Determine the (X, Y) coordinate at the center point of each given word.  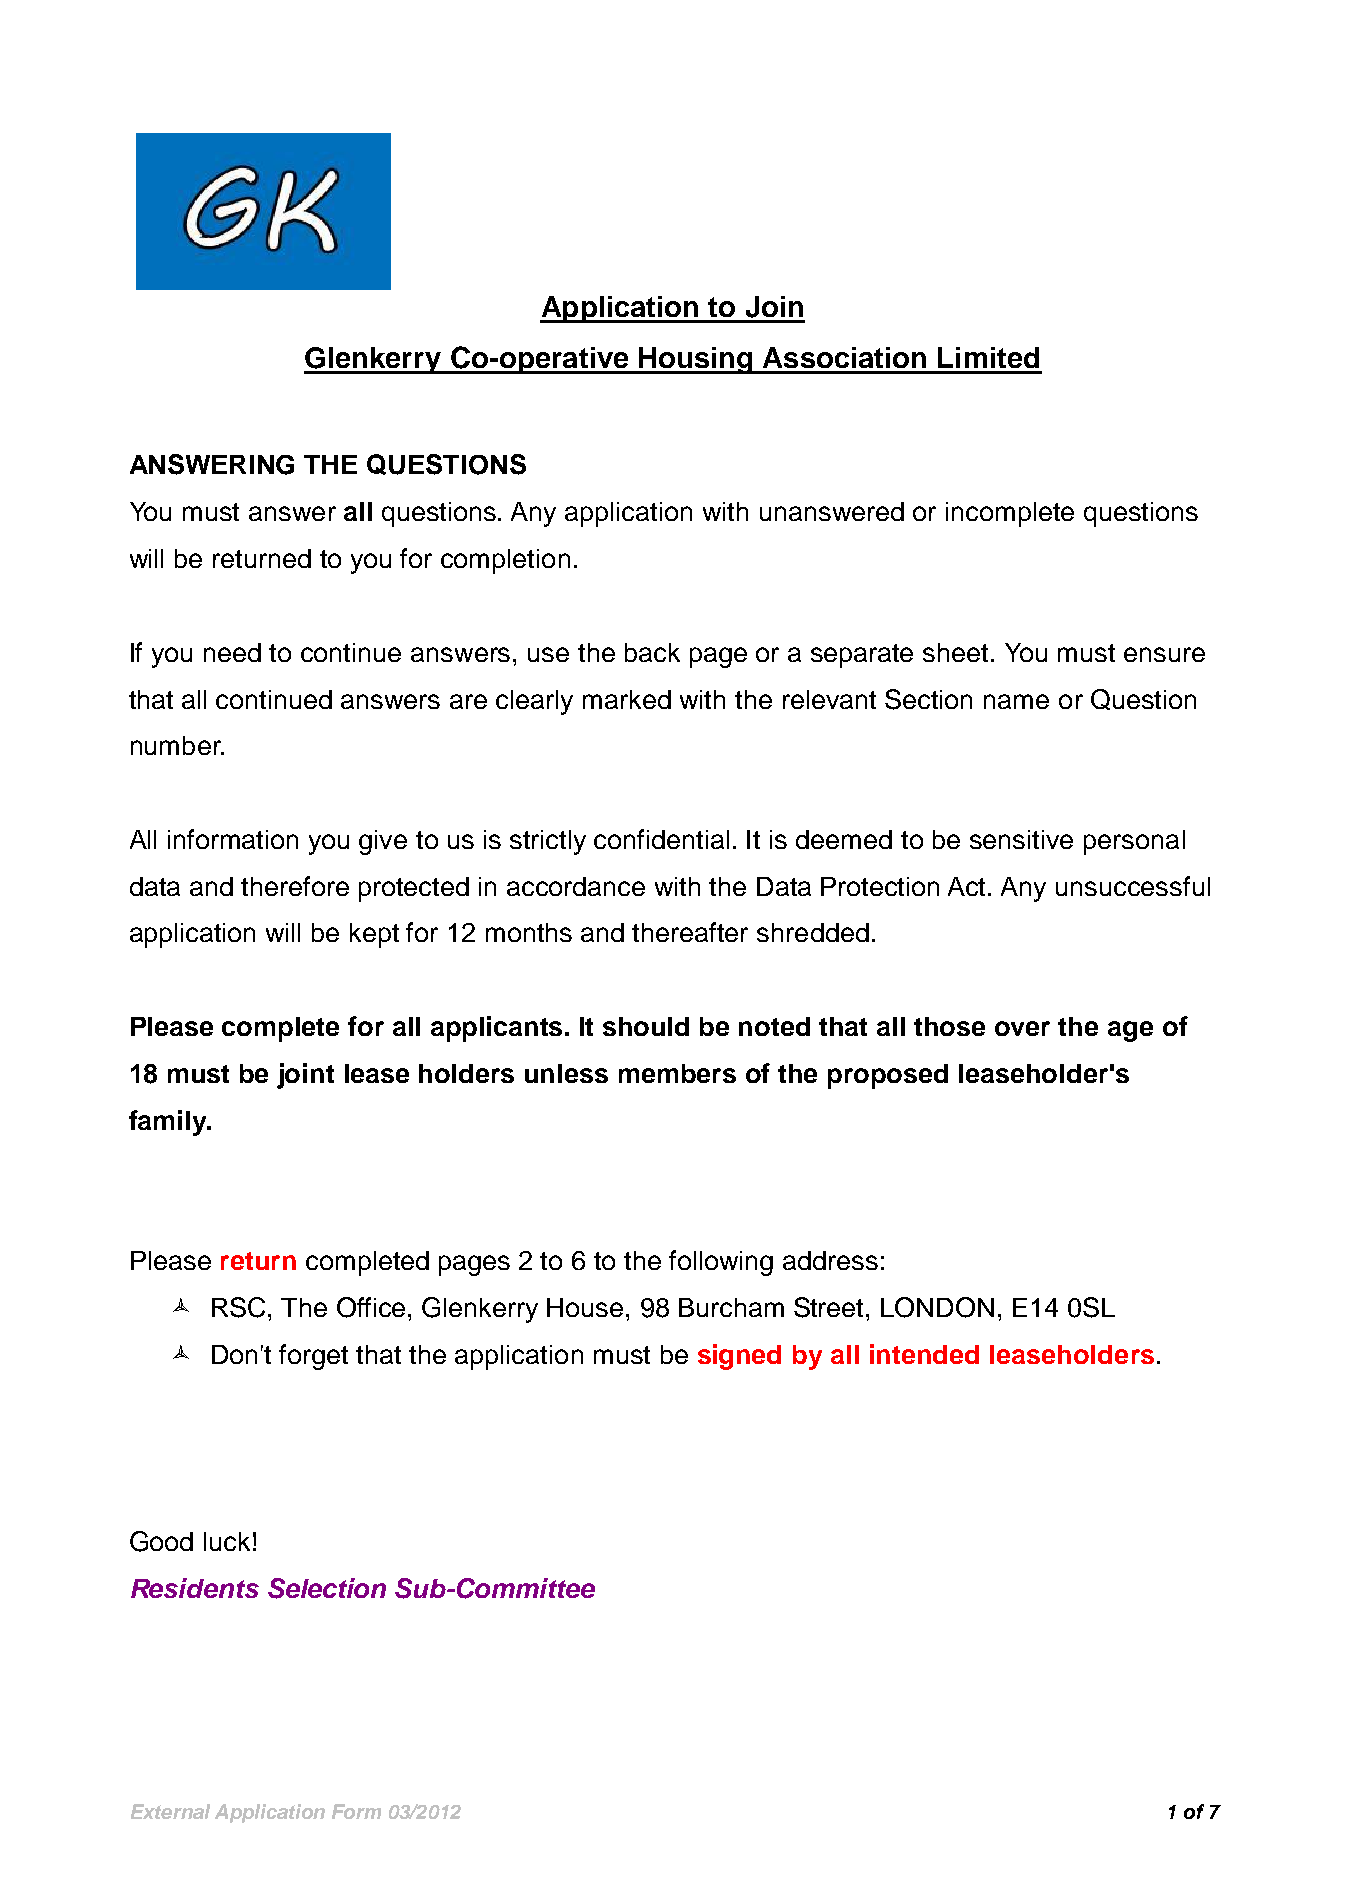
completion (505, 561)
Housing (696, 360)
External (170, 1811)
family (169, 1123)
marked (627, 699)
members (677, 1073)
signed (739, 1357)
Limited (988, 357)
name (1016, 701)
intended (924, 1354)
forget (313, 1357)
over (1022, 1028)
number (177, 745)
